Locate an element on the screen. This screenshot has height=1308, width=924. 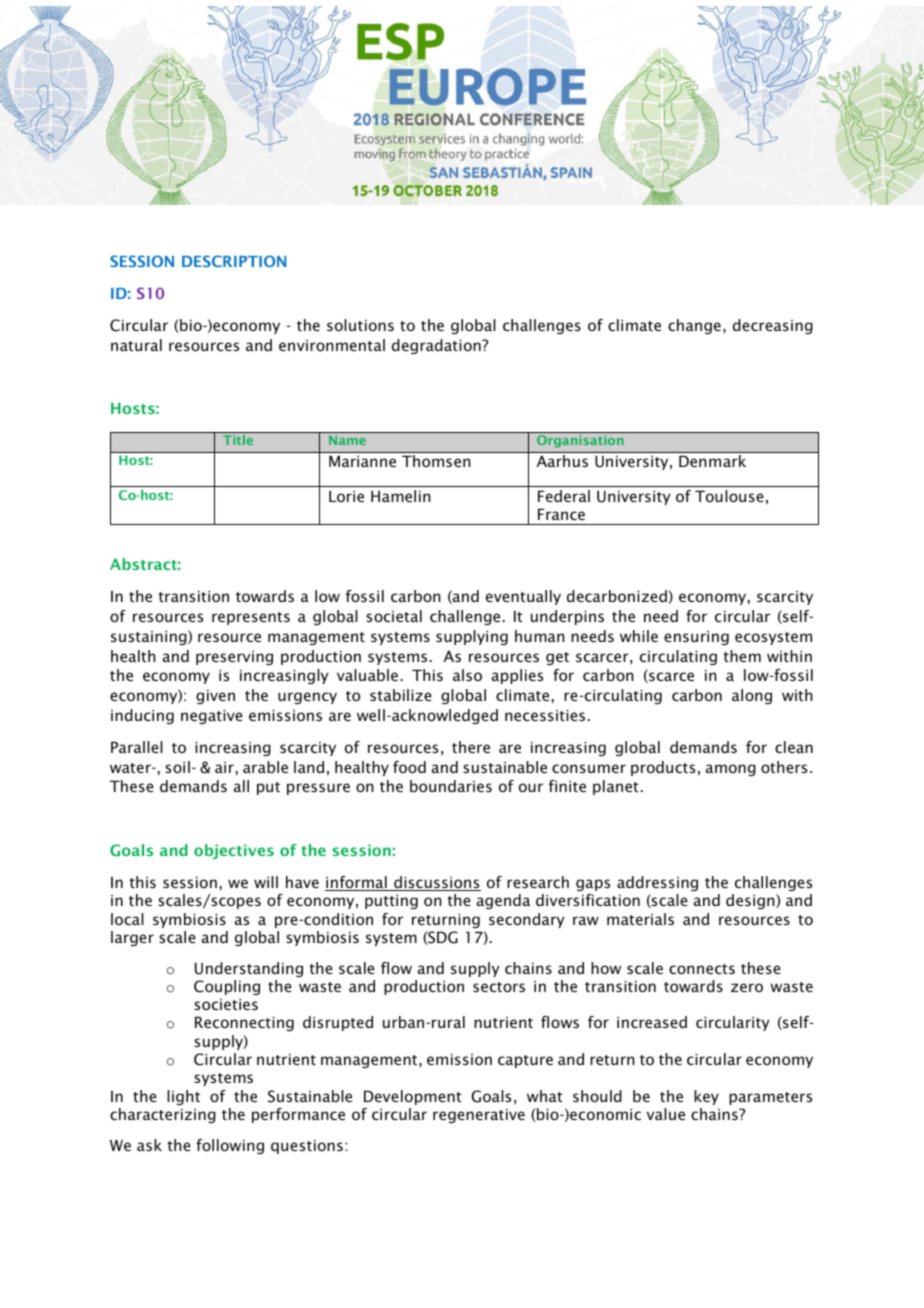
along is located at coordinates (752, 696).
